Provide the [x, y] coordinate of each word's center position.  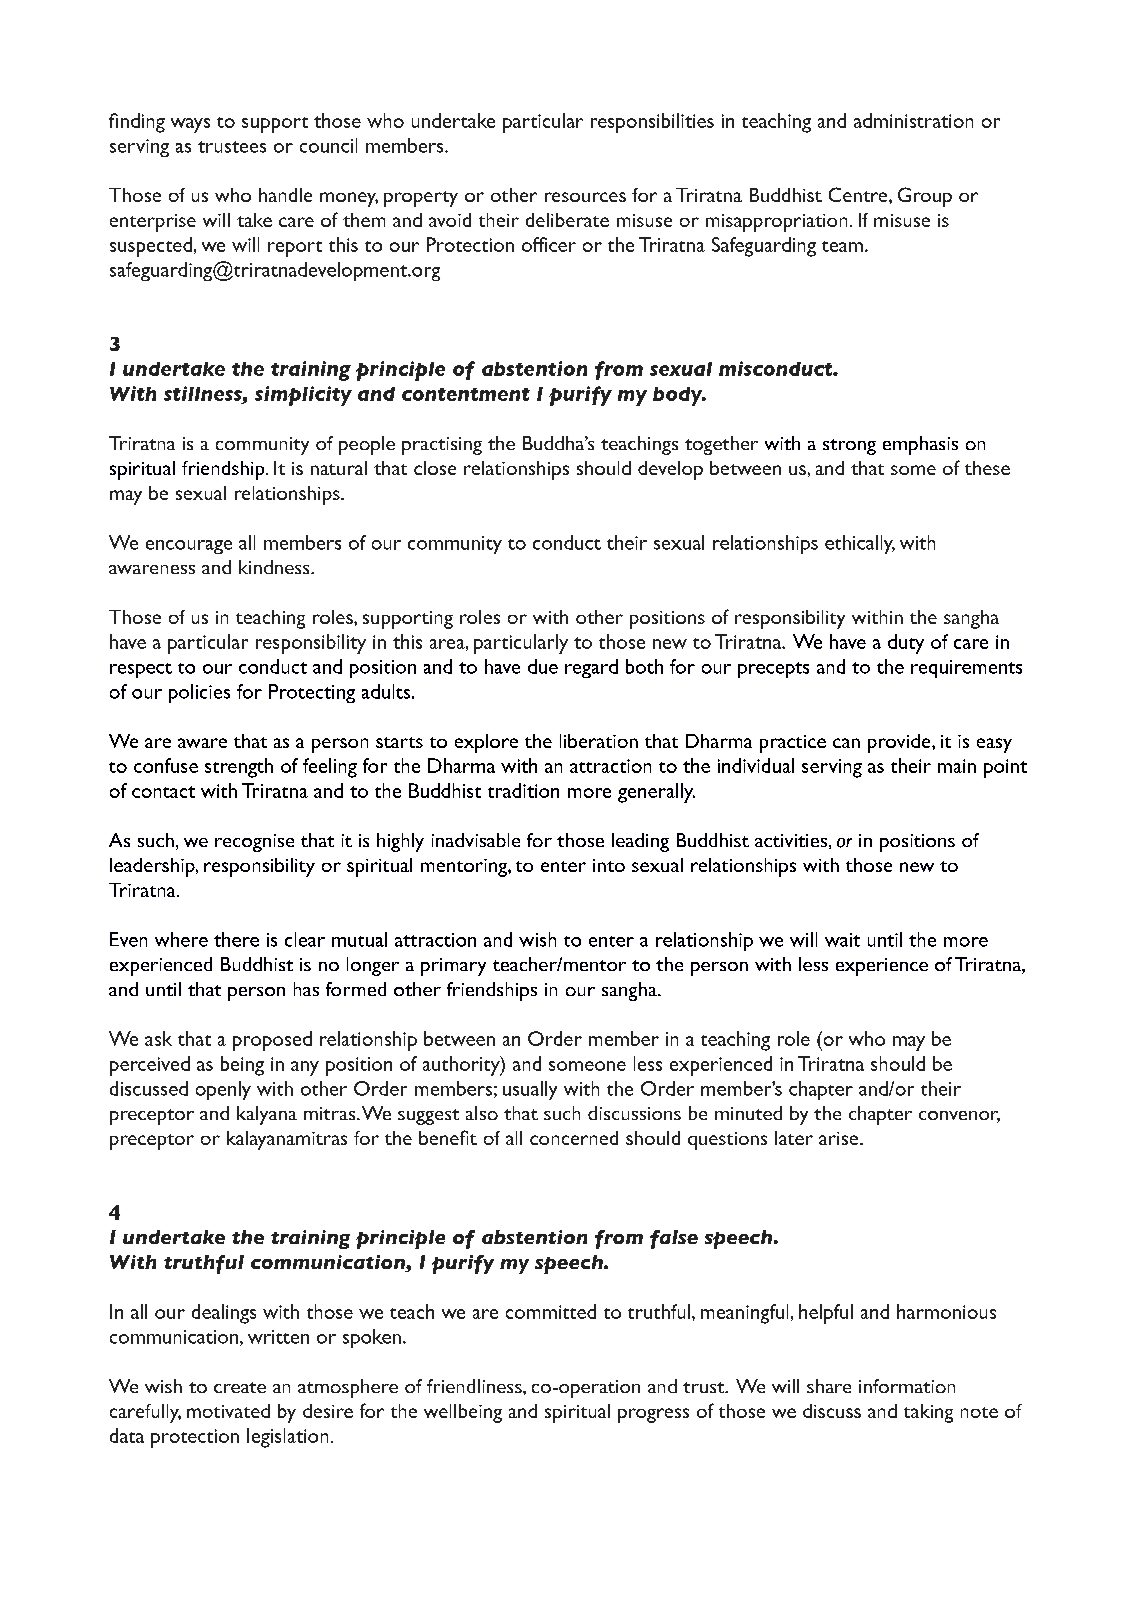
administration [913, 120]
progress [653, 1415]
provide [900, 743]
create [240, 1387]
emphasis [920, 445]
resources [585, 197]
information [907, 1386]
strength [239, 768]
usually [530, 1090]
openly [223, 1090]
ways [190, 125]
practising [442, 446]
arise [840, 1138]
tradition [523, 790]
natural [339, 468]
